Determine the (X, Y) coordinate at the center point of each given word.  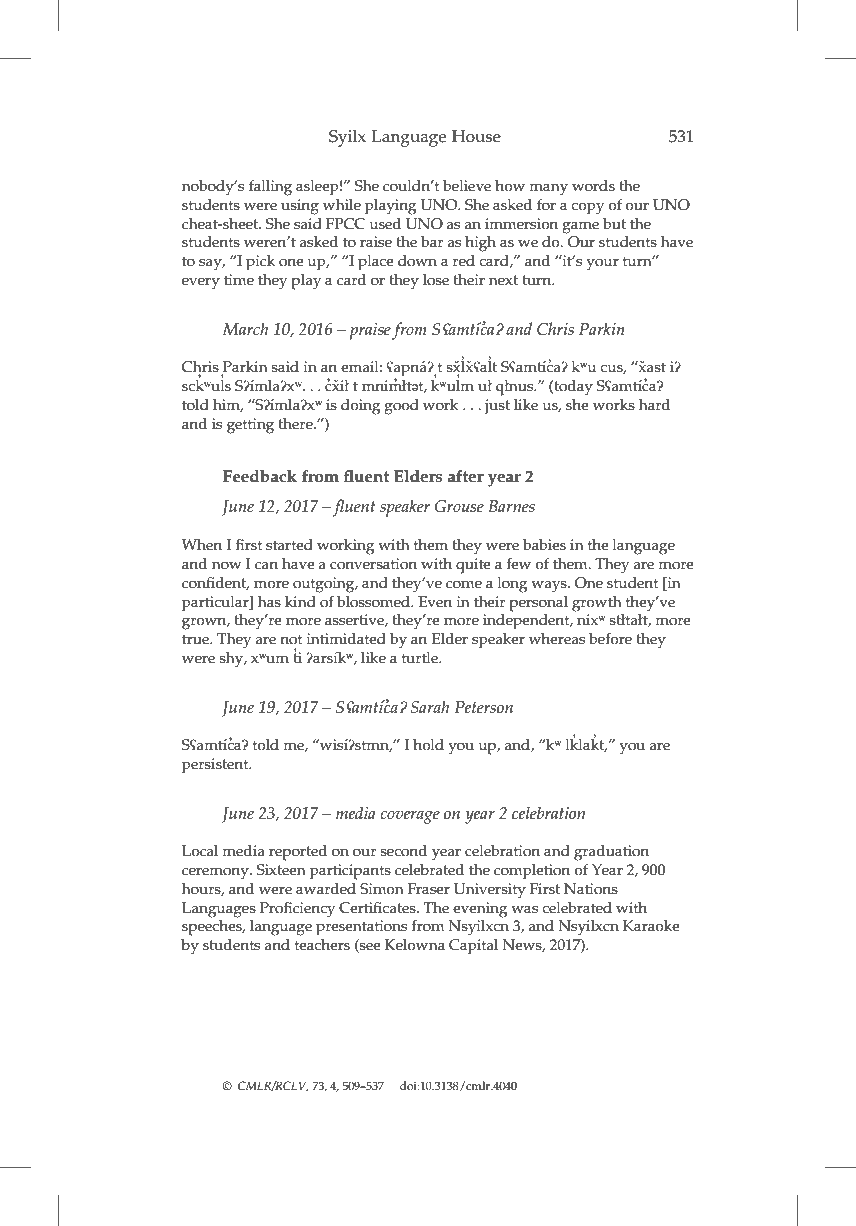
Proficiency (297, 910)
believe (467, 186)
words (593, 186)
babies (544, 545)
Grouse (459, 506)
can (266, 565)
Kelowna (415, 945)
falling (270, 188)
